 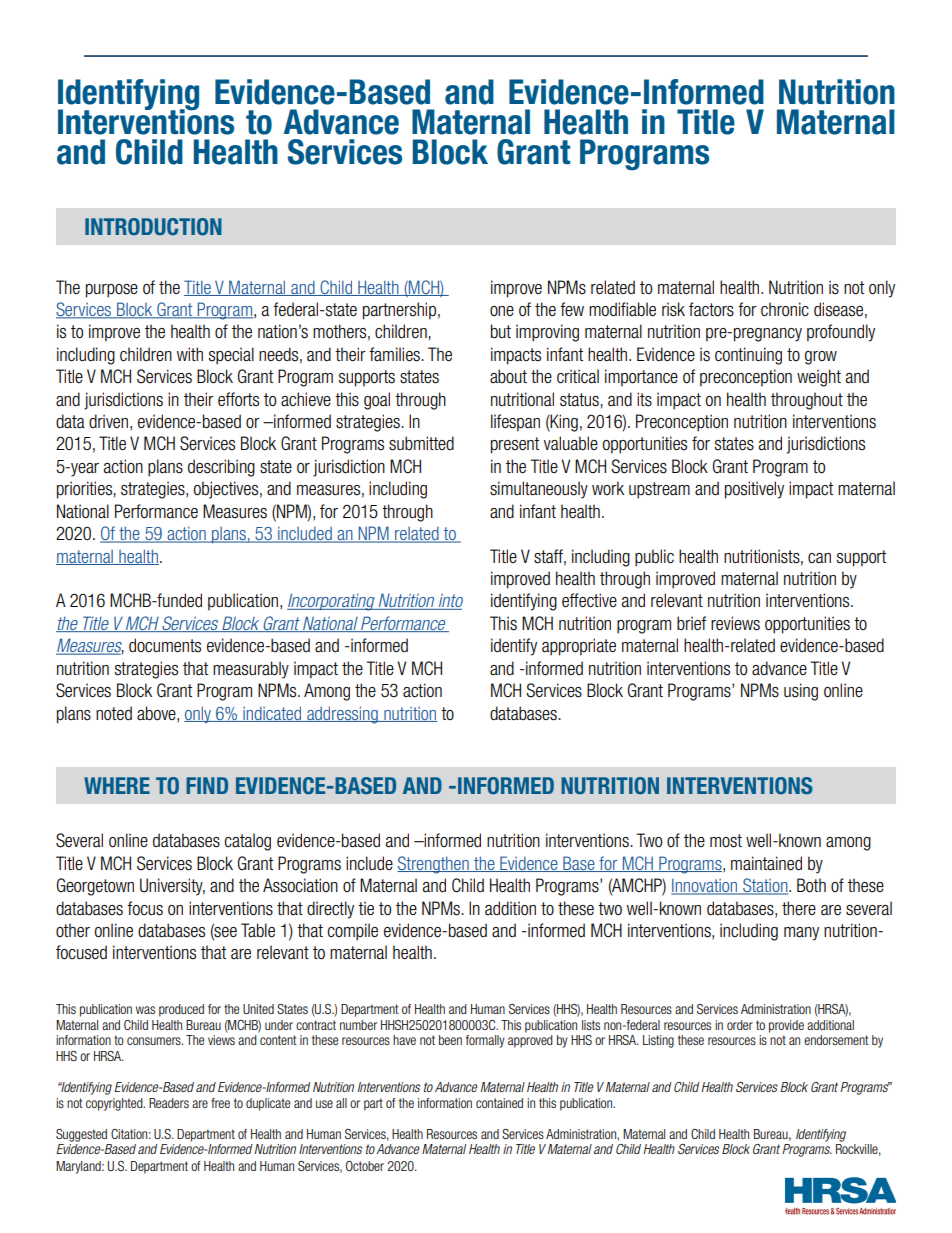 I want to click on addressing, so click(x=342, y=715).
